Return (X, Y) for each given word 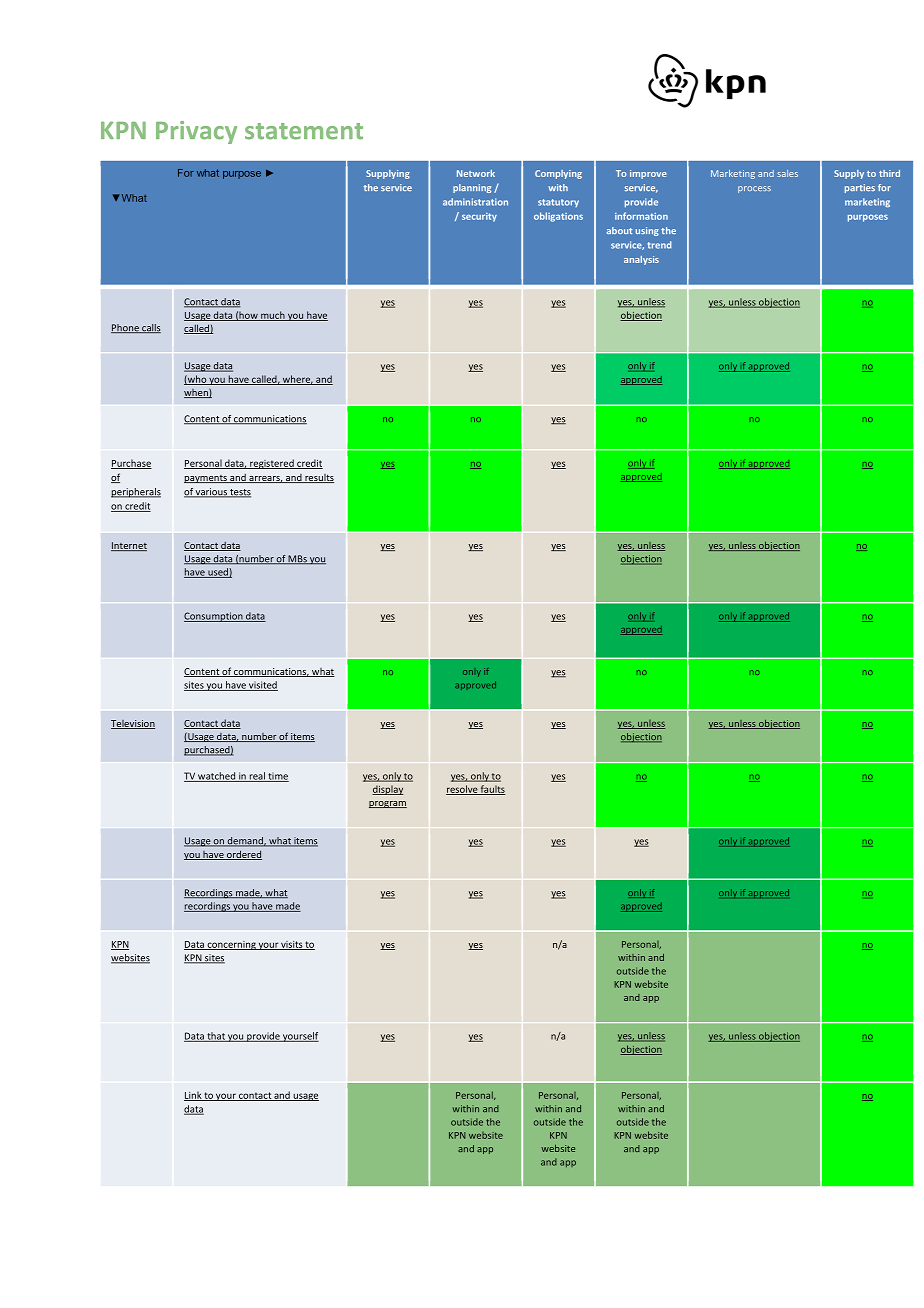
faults (492, 790)
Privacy (196, 132)
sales (787, 173)
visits (291, 945)
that (216, 1037)
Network (476, 173)
